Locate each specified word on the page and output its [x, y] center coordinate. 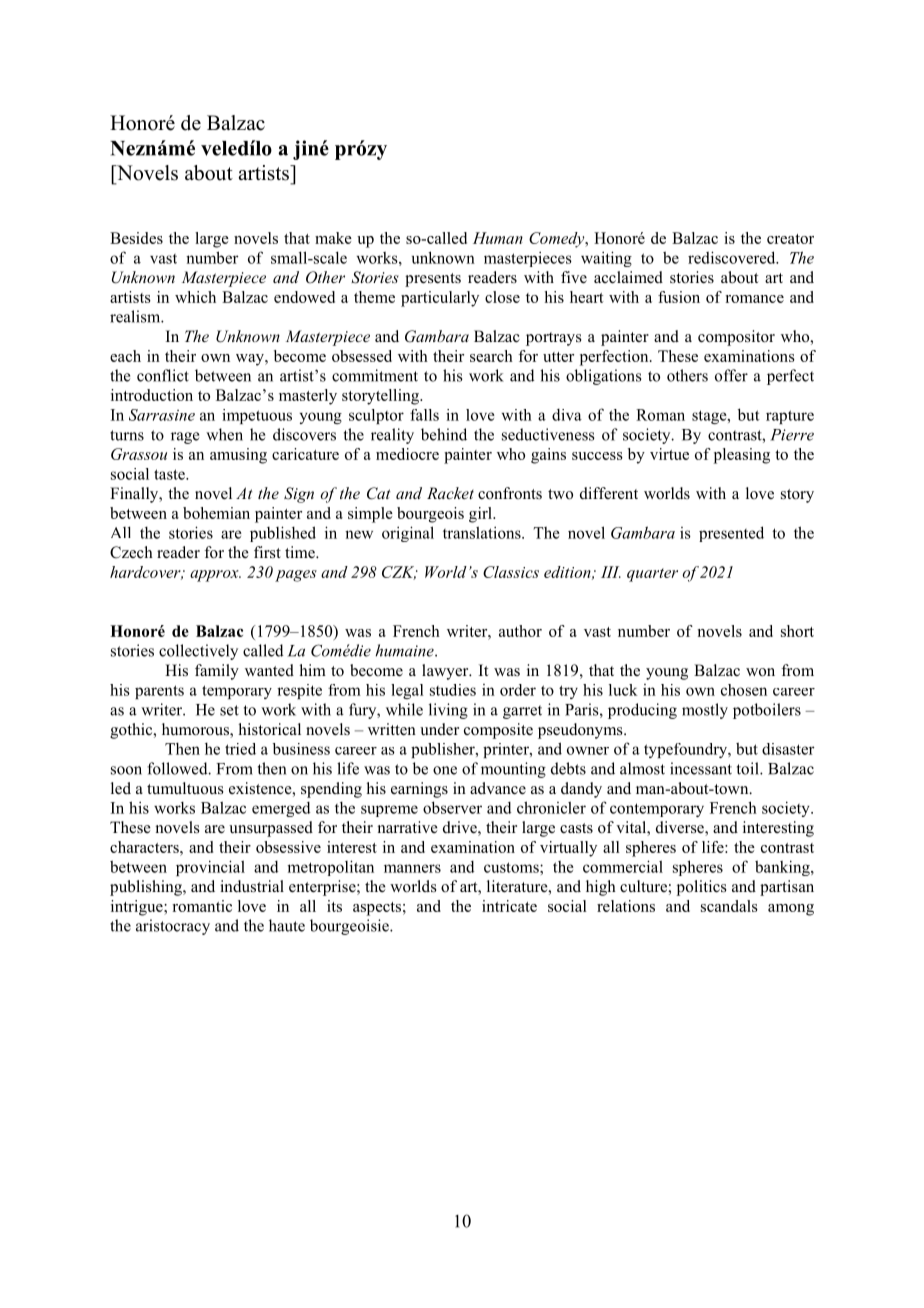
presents [433, 280]
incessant [701, 768]
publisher [444, 750]
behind [444, 434]
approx [215, 576]
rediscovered [733, 257]
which [195, 297]
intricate [509, 906]
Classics [511, 572]
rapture [790, 417]
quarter [652, 575]
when [224, 434]
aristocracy [173, 927]
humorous [196, 730]
